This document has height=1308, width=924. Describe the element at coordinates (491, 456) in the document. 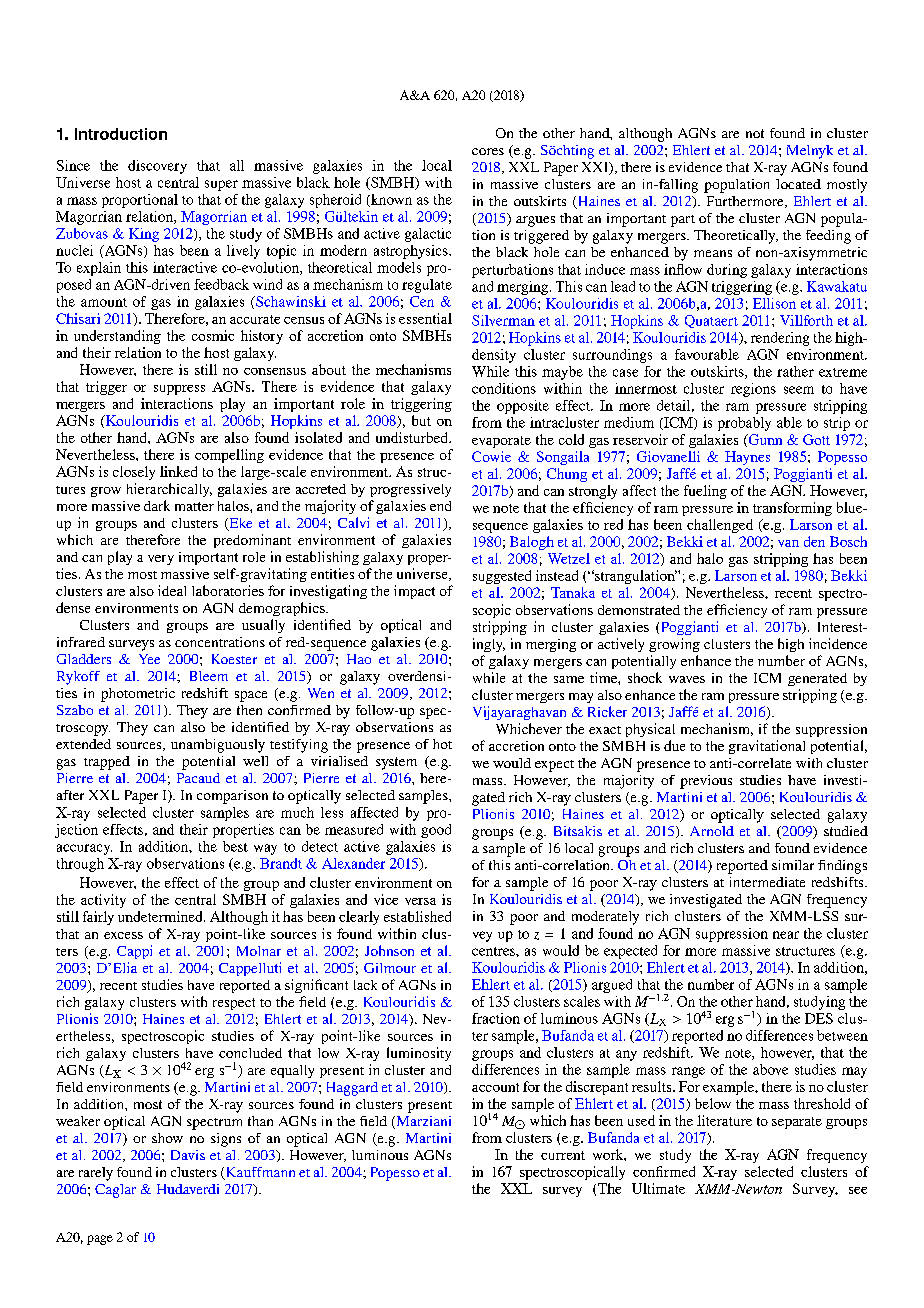

I see `Cowie` at that location.
